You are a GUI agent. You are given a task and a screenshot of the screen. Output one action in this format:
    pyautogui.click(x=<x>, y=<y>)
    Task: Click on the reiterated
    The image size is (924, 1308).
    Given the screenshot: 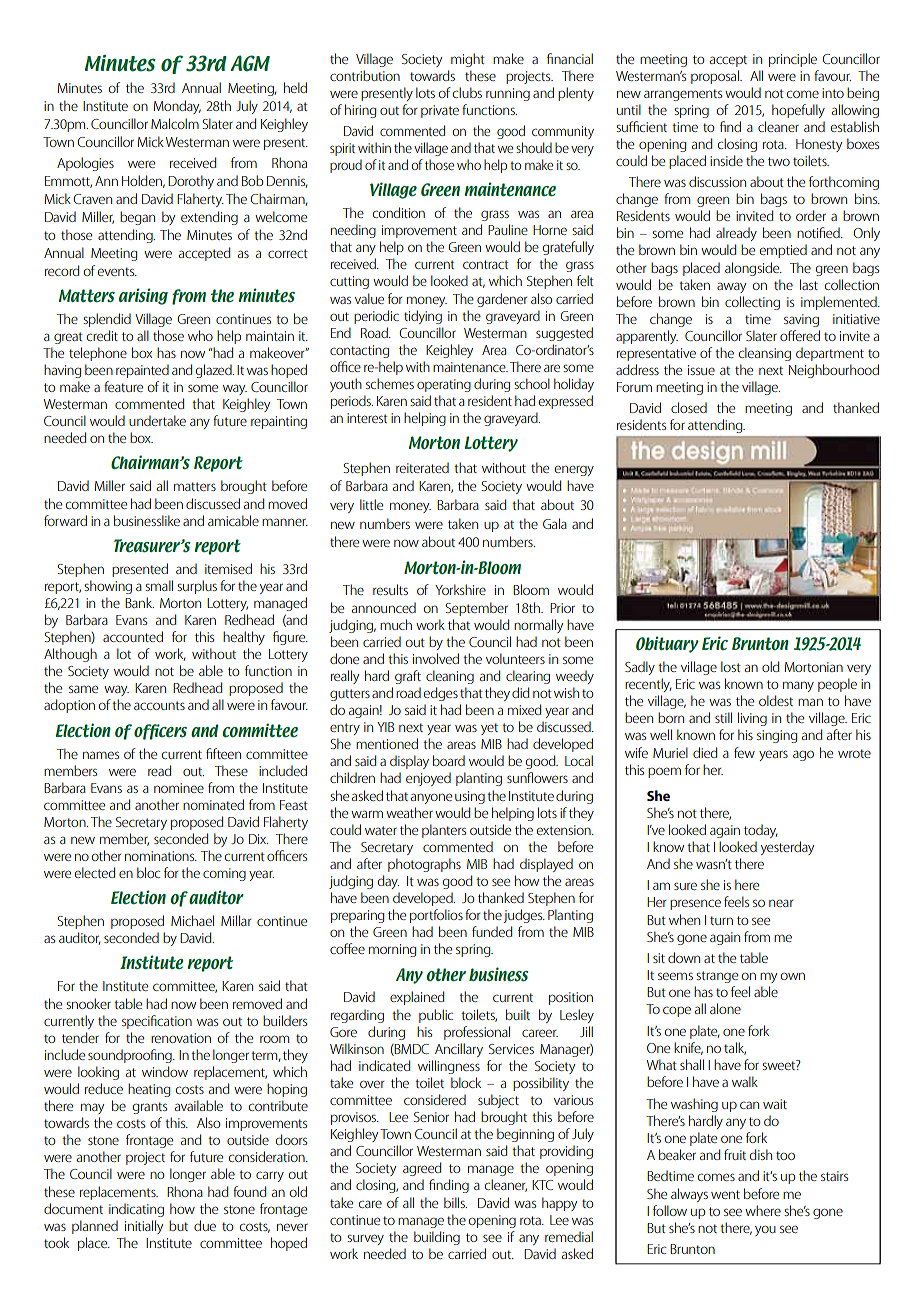 What is the action you would take?
    pyautogui.click(x=422, y=468)
